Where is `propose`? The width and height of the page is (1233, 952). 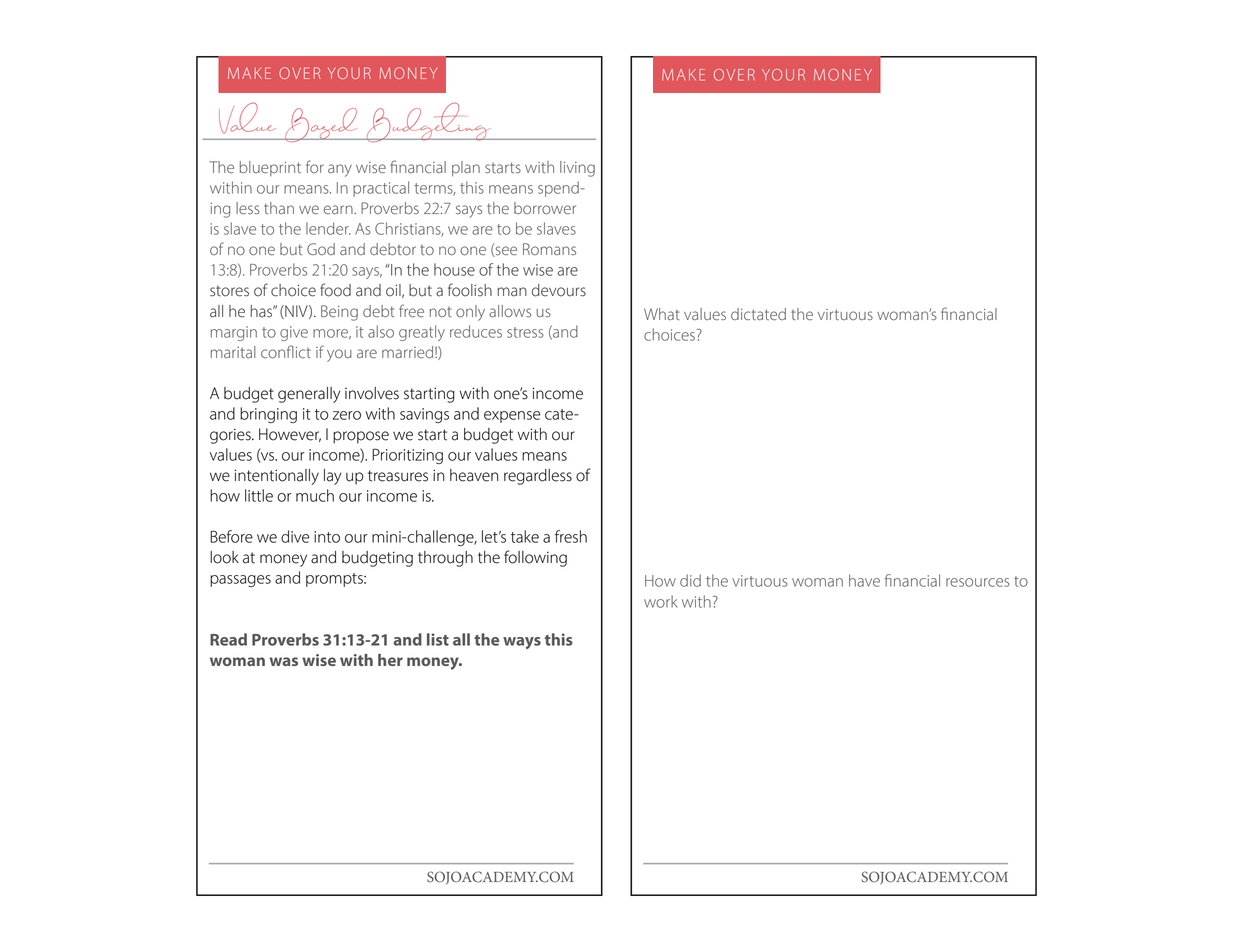
propose is located at coordinates (361, 437).
